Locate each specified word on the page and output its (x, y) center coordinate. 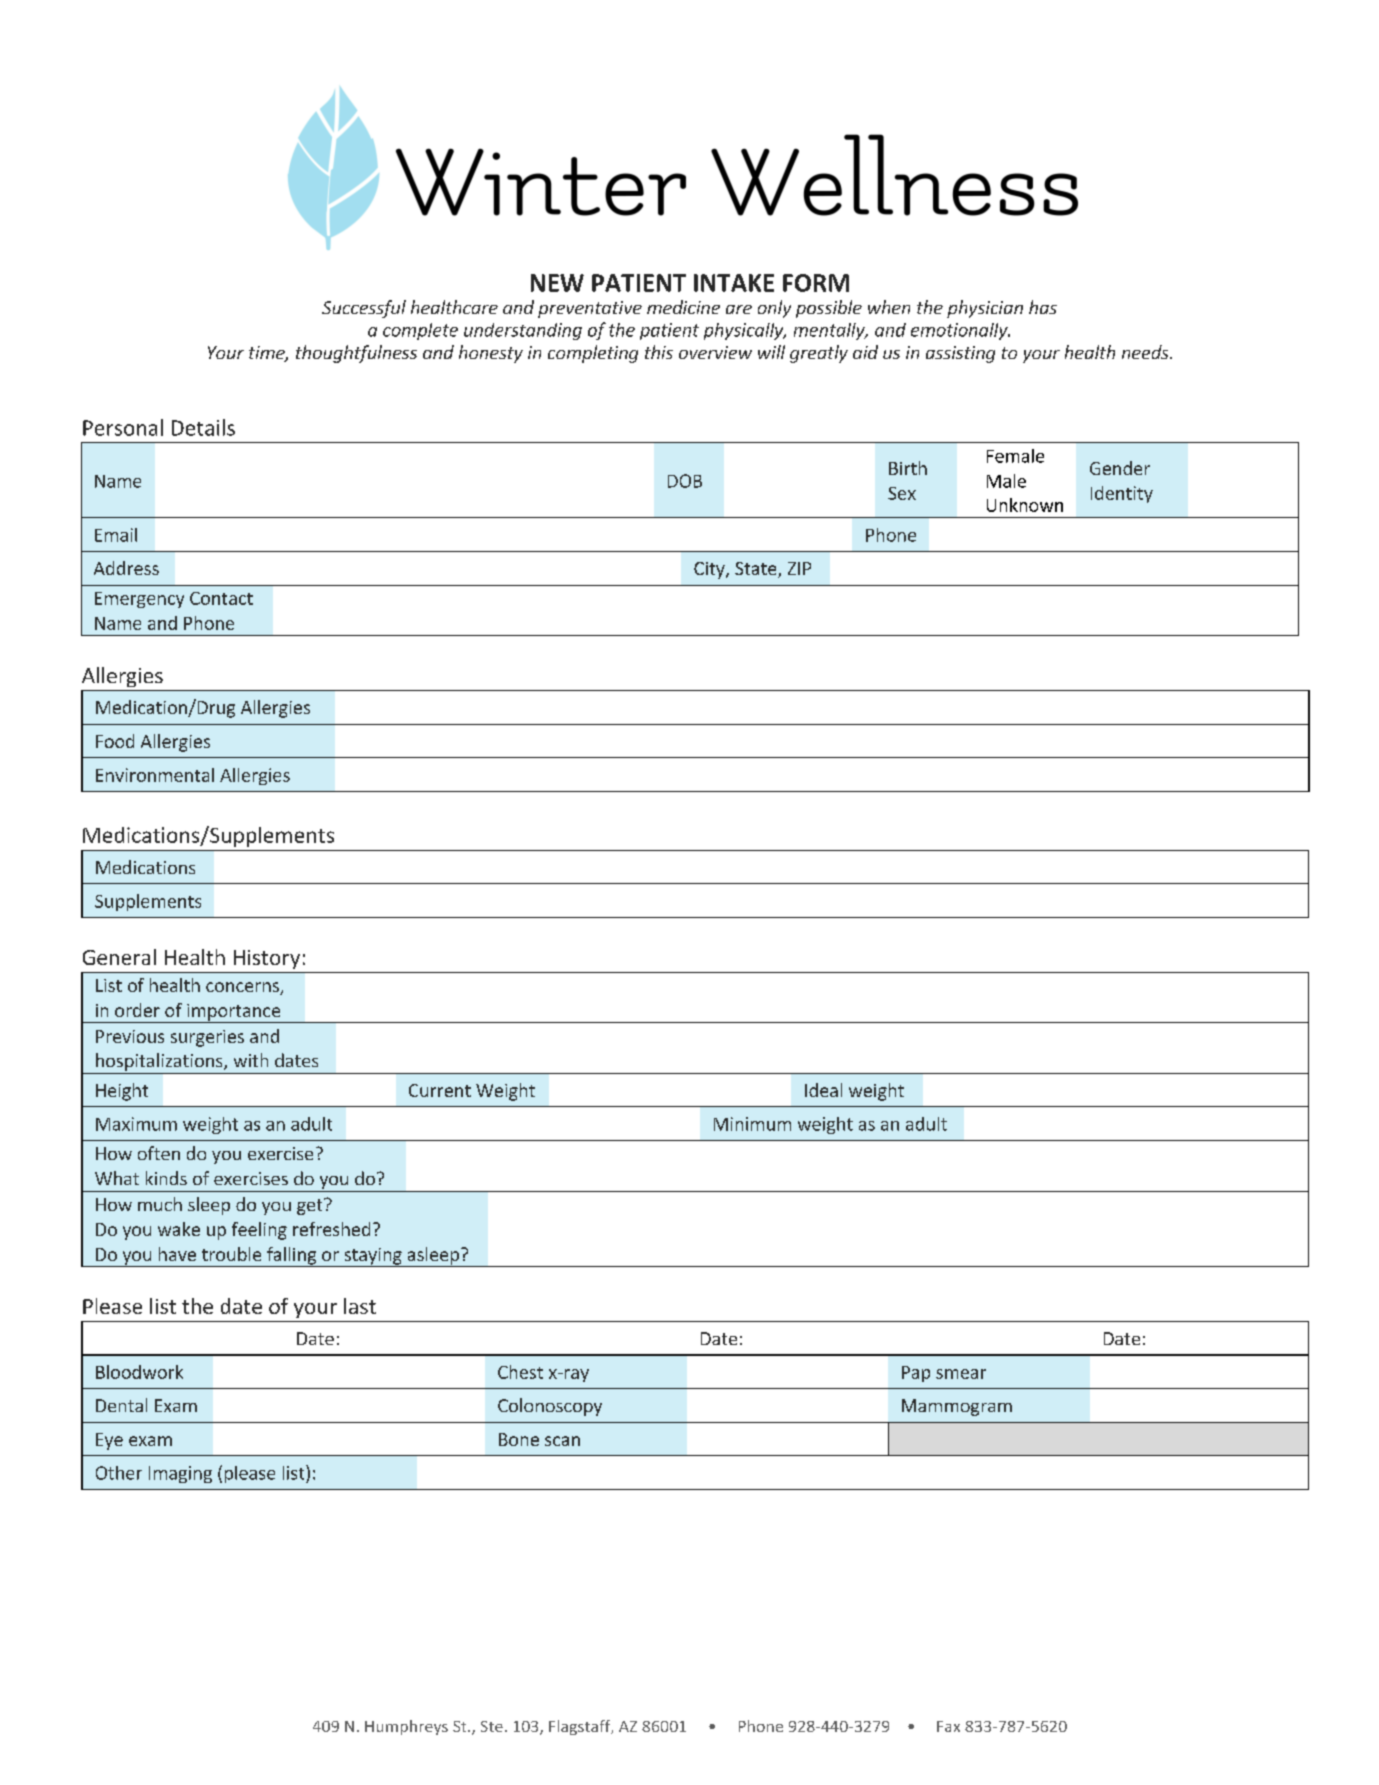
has (1043, 307)
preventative (590, 309)
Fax (948, 1726)
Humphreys (406, 1727)
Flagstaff (581, 1727)
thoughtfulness (356, 354)
